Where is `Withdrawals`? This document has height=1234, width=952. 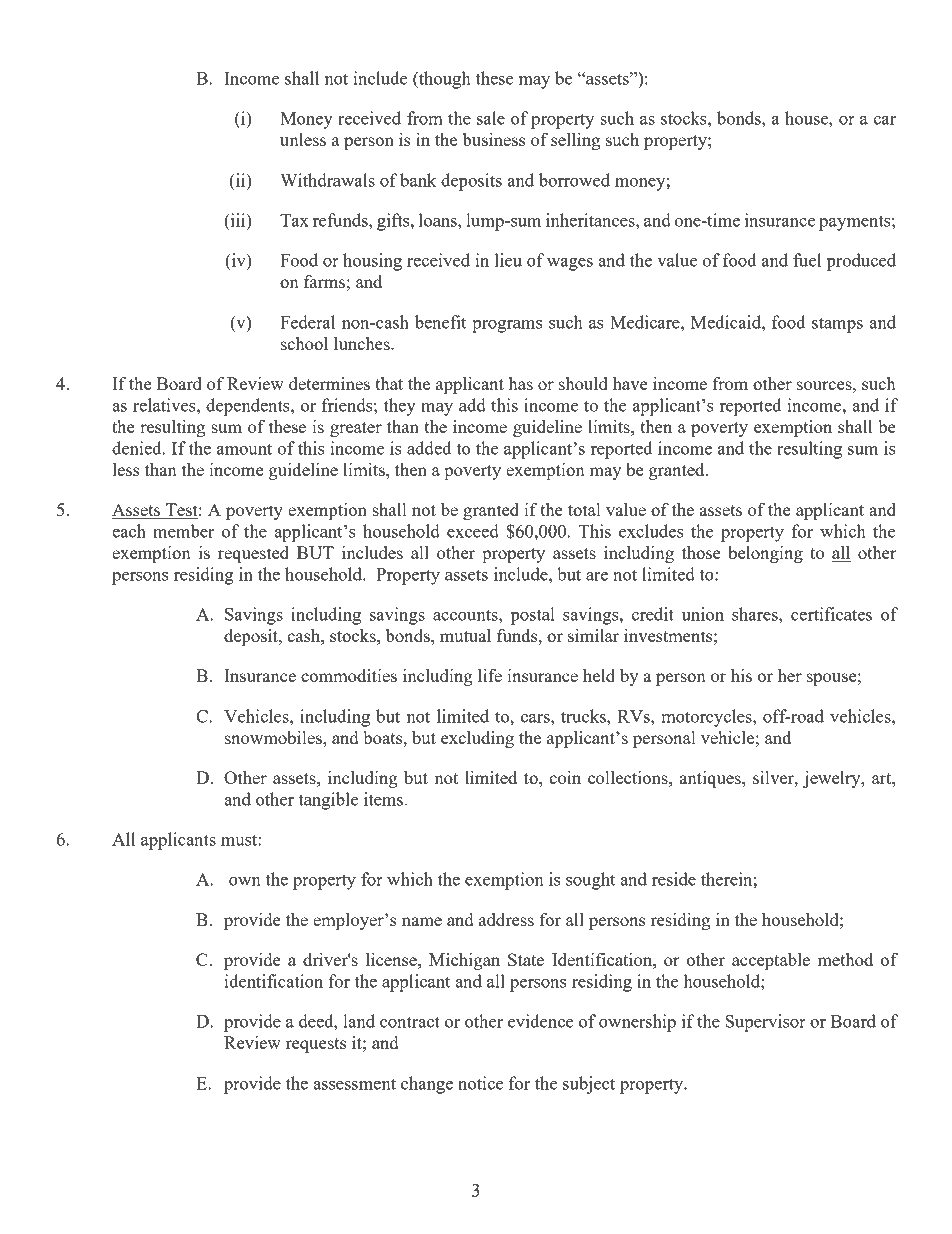 Withdrawals is located at coordinates (327, 180).
